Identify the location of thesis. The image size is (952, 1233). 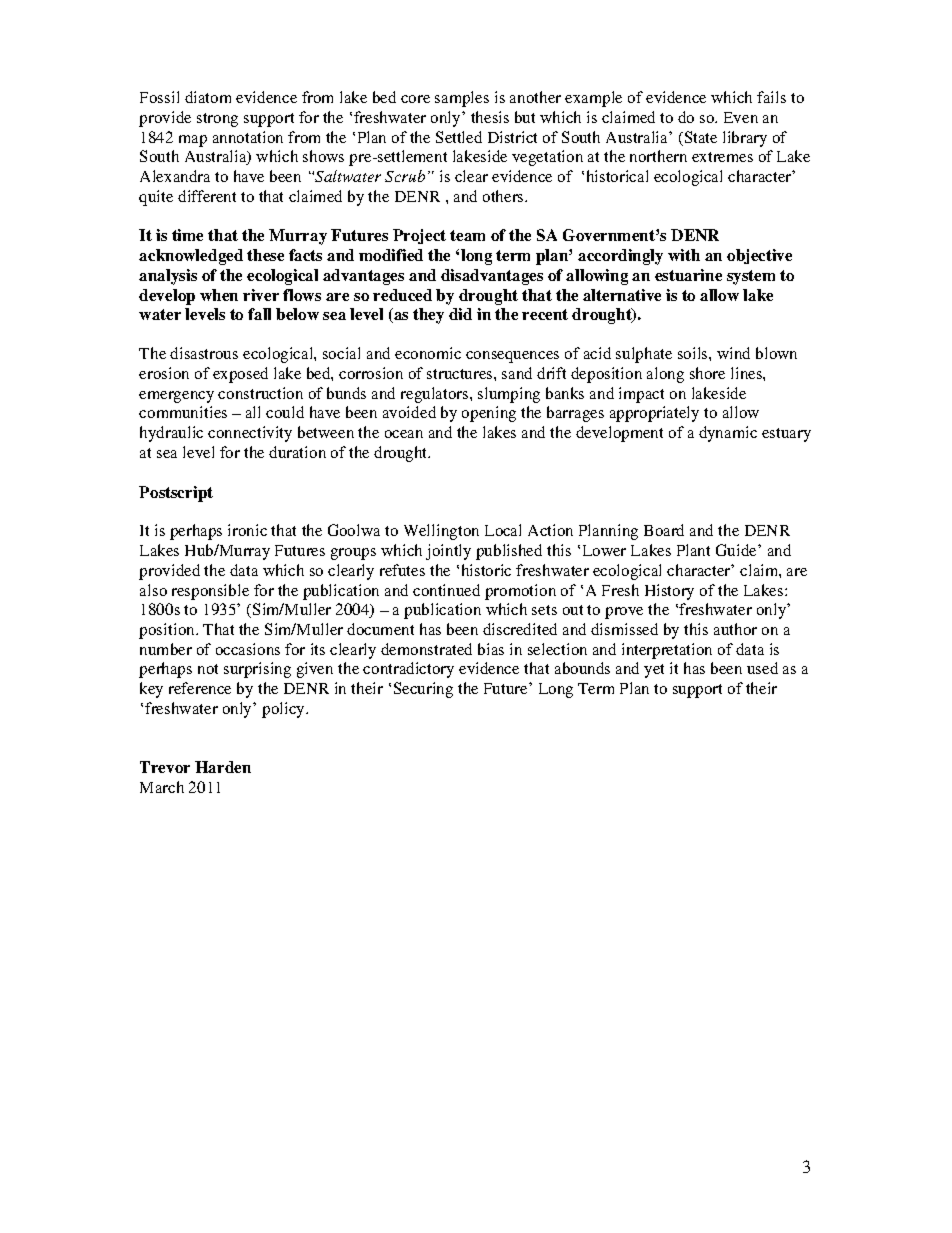
(490, 117).
